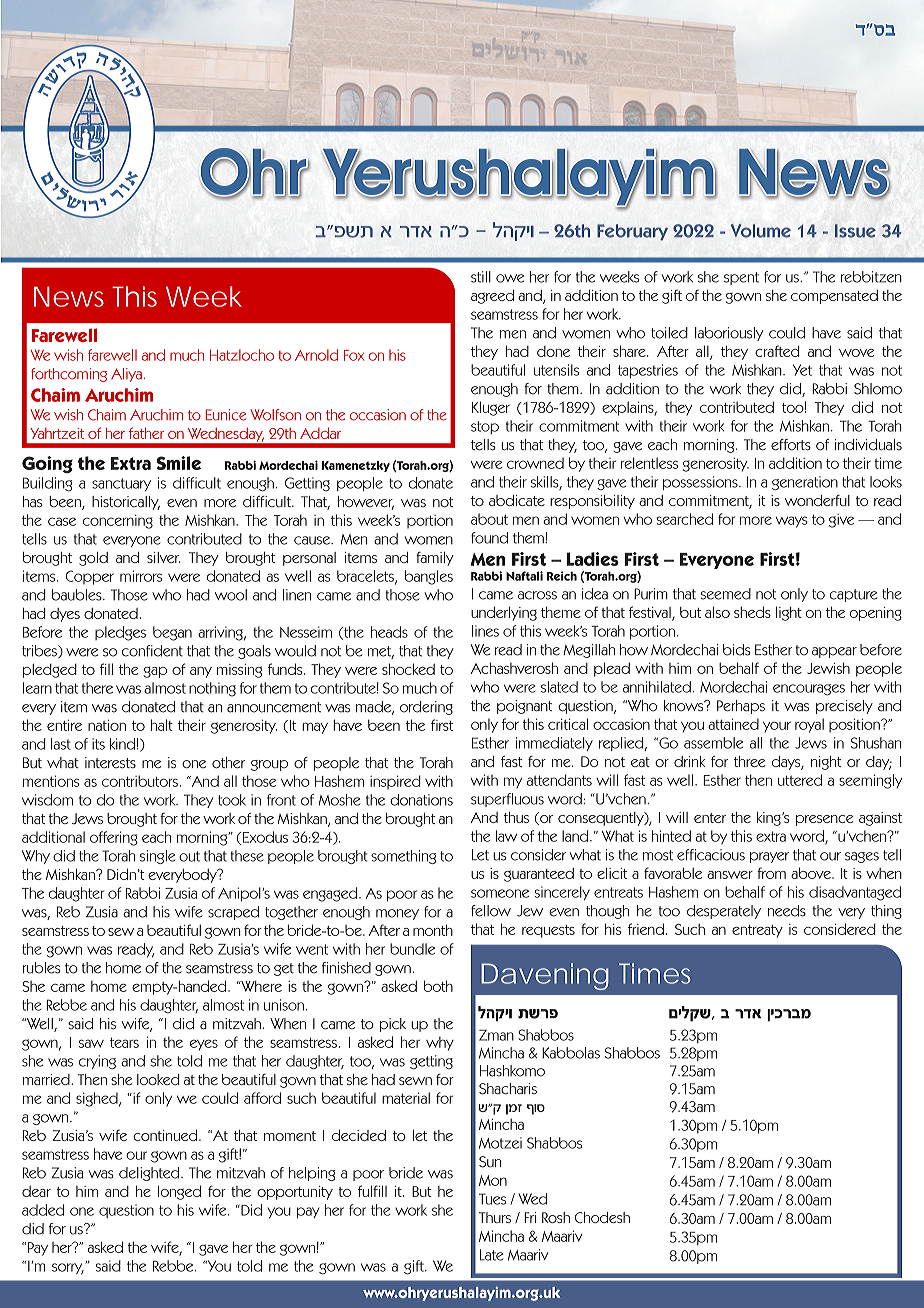 The width and height of the image is (924, 1308). Describe the element at coordinates (163, 557) in the image. I see `silver` at that location.
